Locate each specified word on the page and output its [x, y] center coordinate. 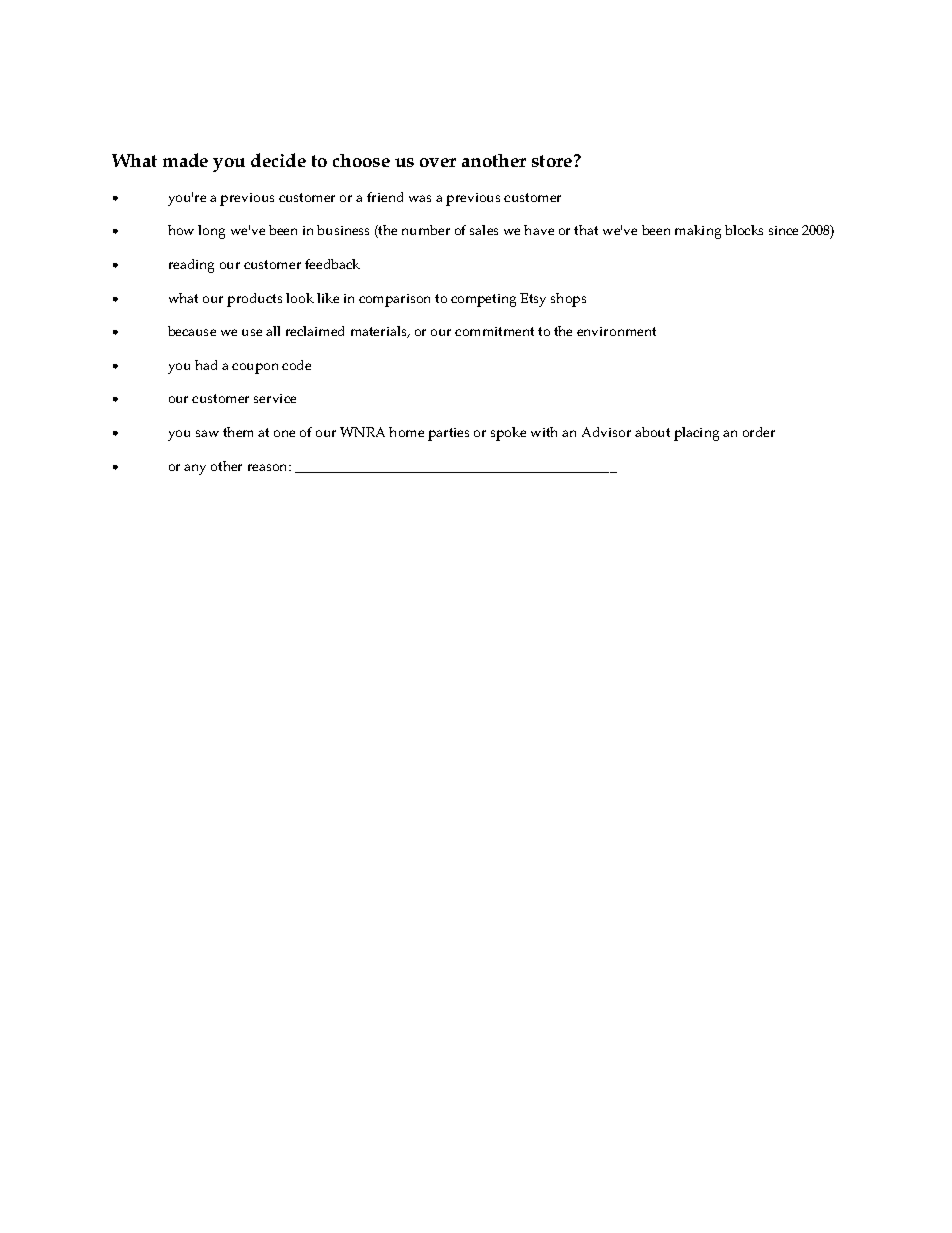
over [438, 162]
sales [484, 230]
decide [278, 160]
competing [483, 300]
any [195, 469]
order [759, 432]
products [254, 300]
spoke [508, 434]
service [275, 398]
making [698, 232]
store [553, 161]
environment [616, 331]
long [211, 232]
